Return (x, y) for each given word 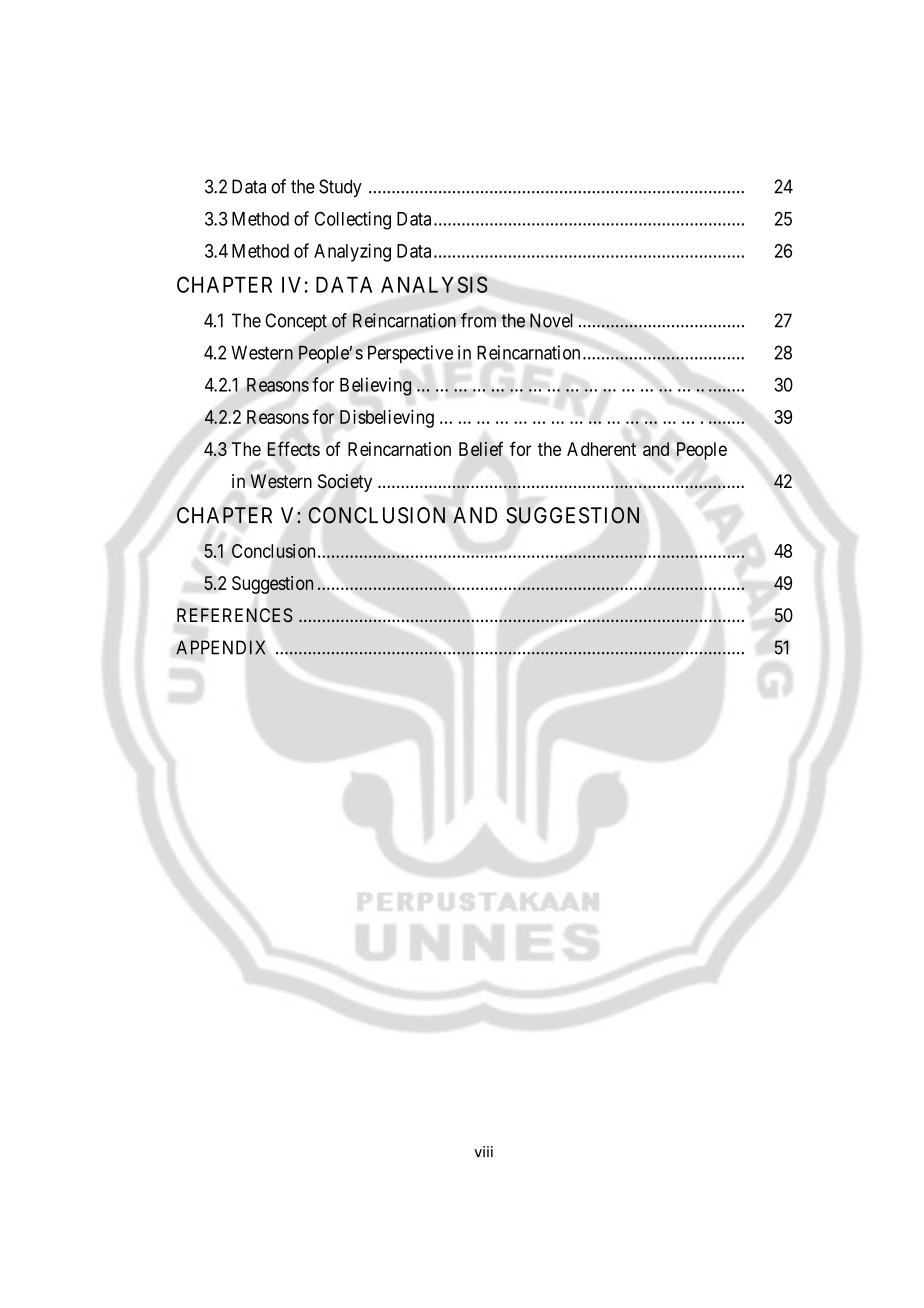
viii (483, 1151)
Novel (551, 320)
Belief (481, 449)
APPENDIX (221, 647)
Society (345, 483)
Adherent (601, 449)
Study (340, 188)
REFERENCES (235, 615)
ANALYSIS (434, 284)
